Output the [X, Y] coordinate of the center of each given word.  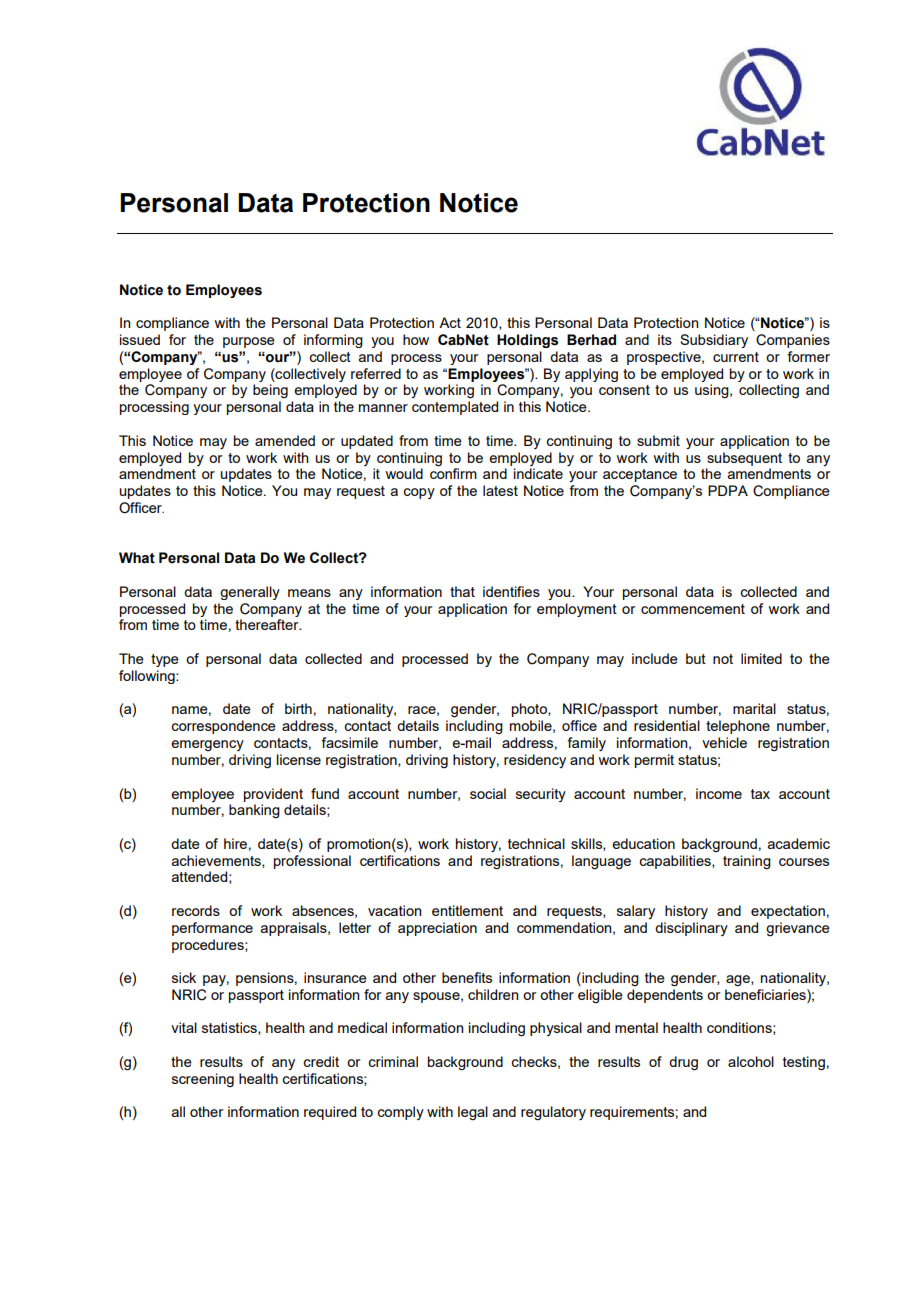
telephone [738, 727]
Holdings [527, 341]
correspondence [223, 727]
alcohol [751, 1061]
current [736, 357]
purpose [249, 342]
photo [530, 710]
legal [473, 1113]
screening [203, 1080]
